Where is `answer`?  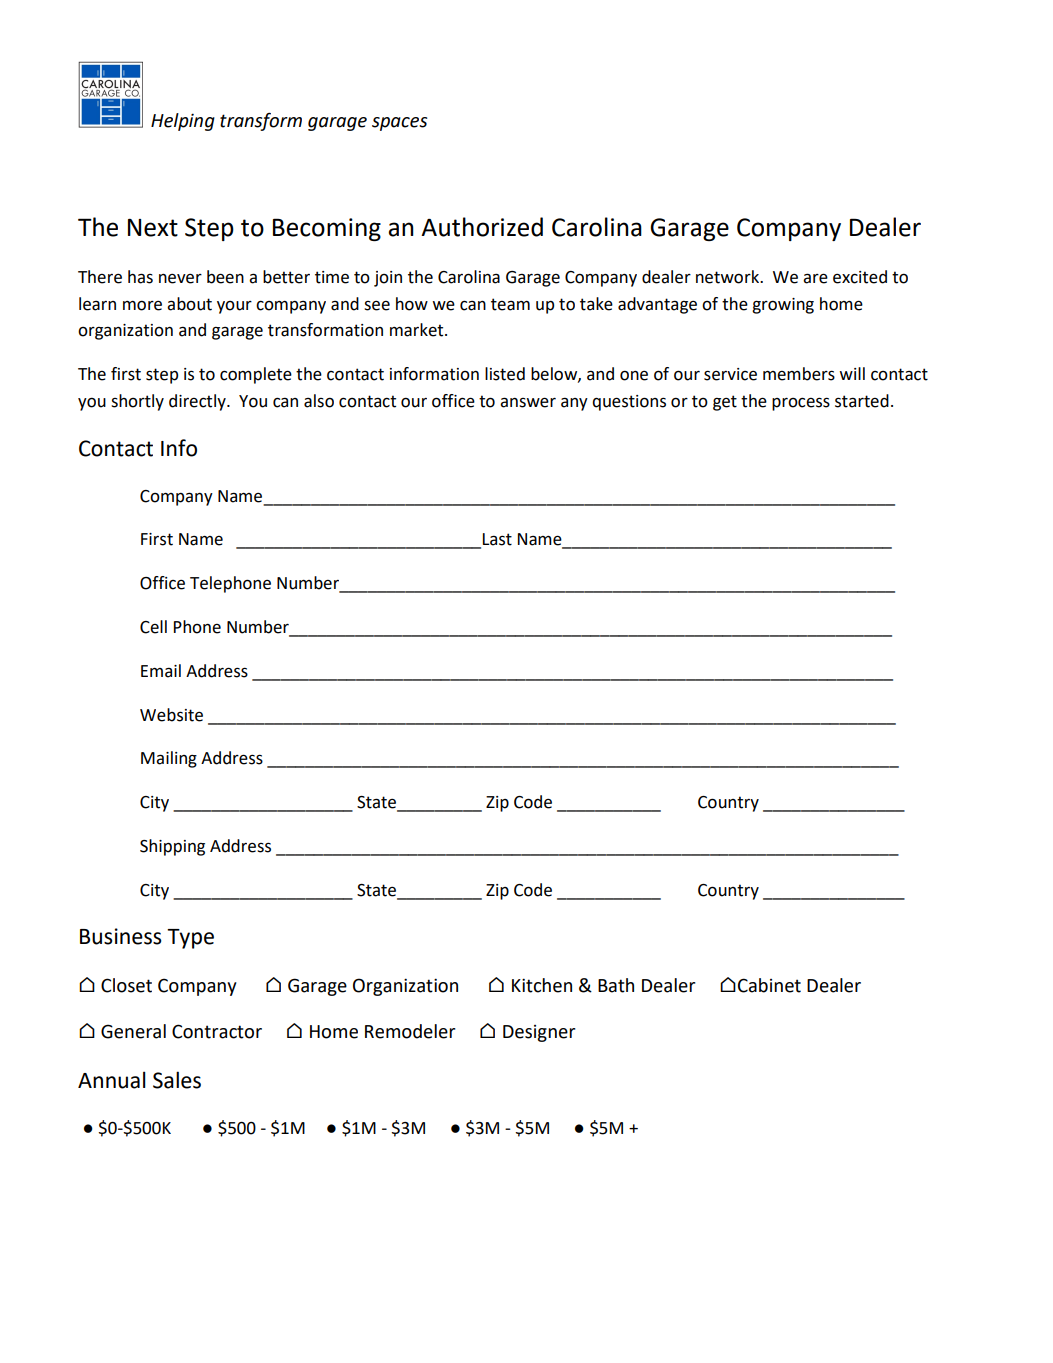
answer is located at coordinates (528, 402).
